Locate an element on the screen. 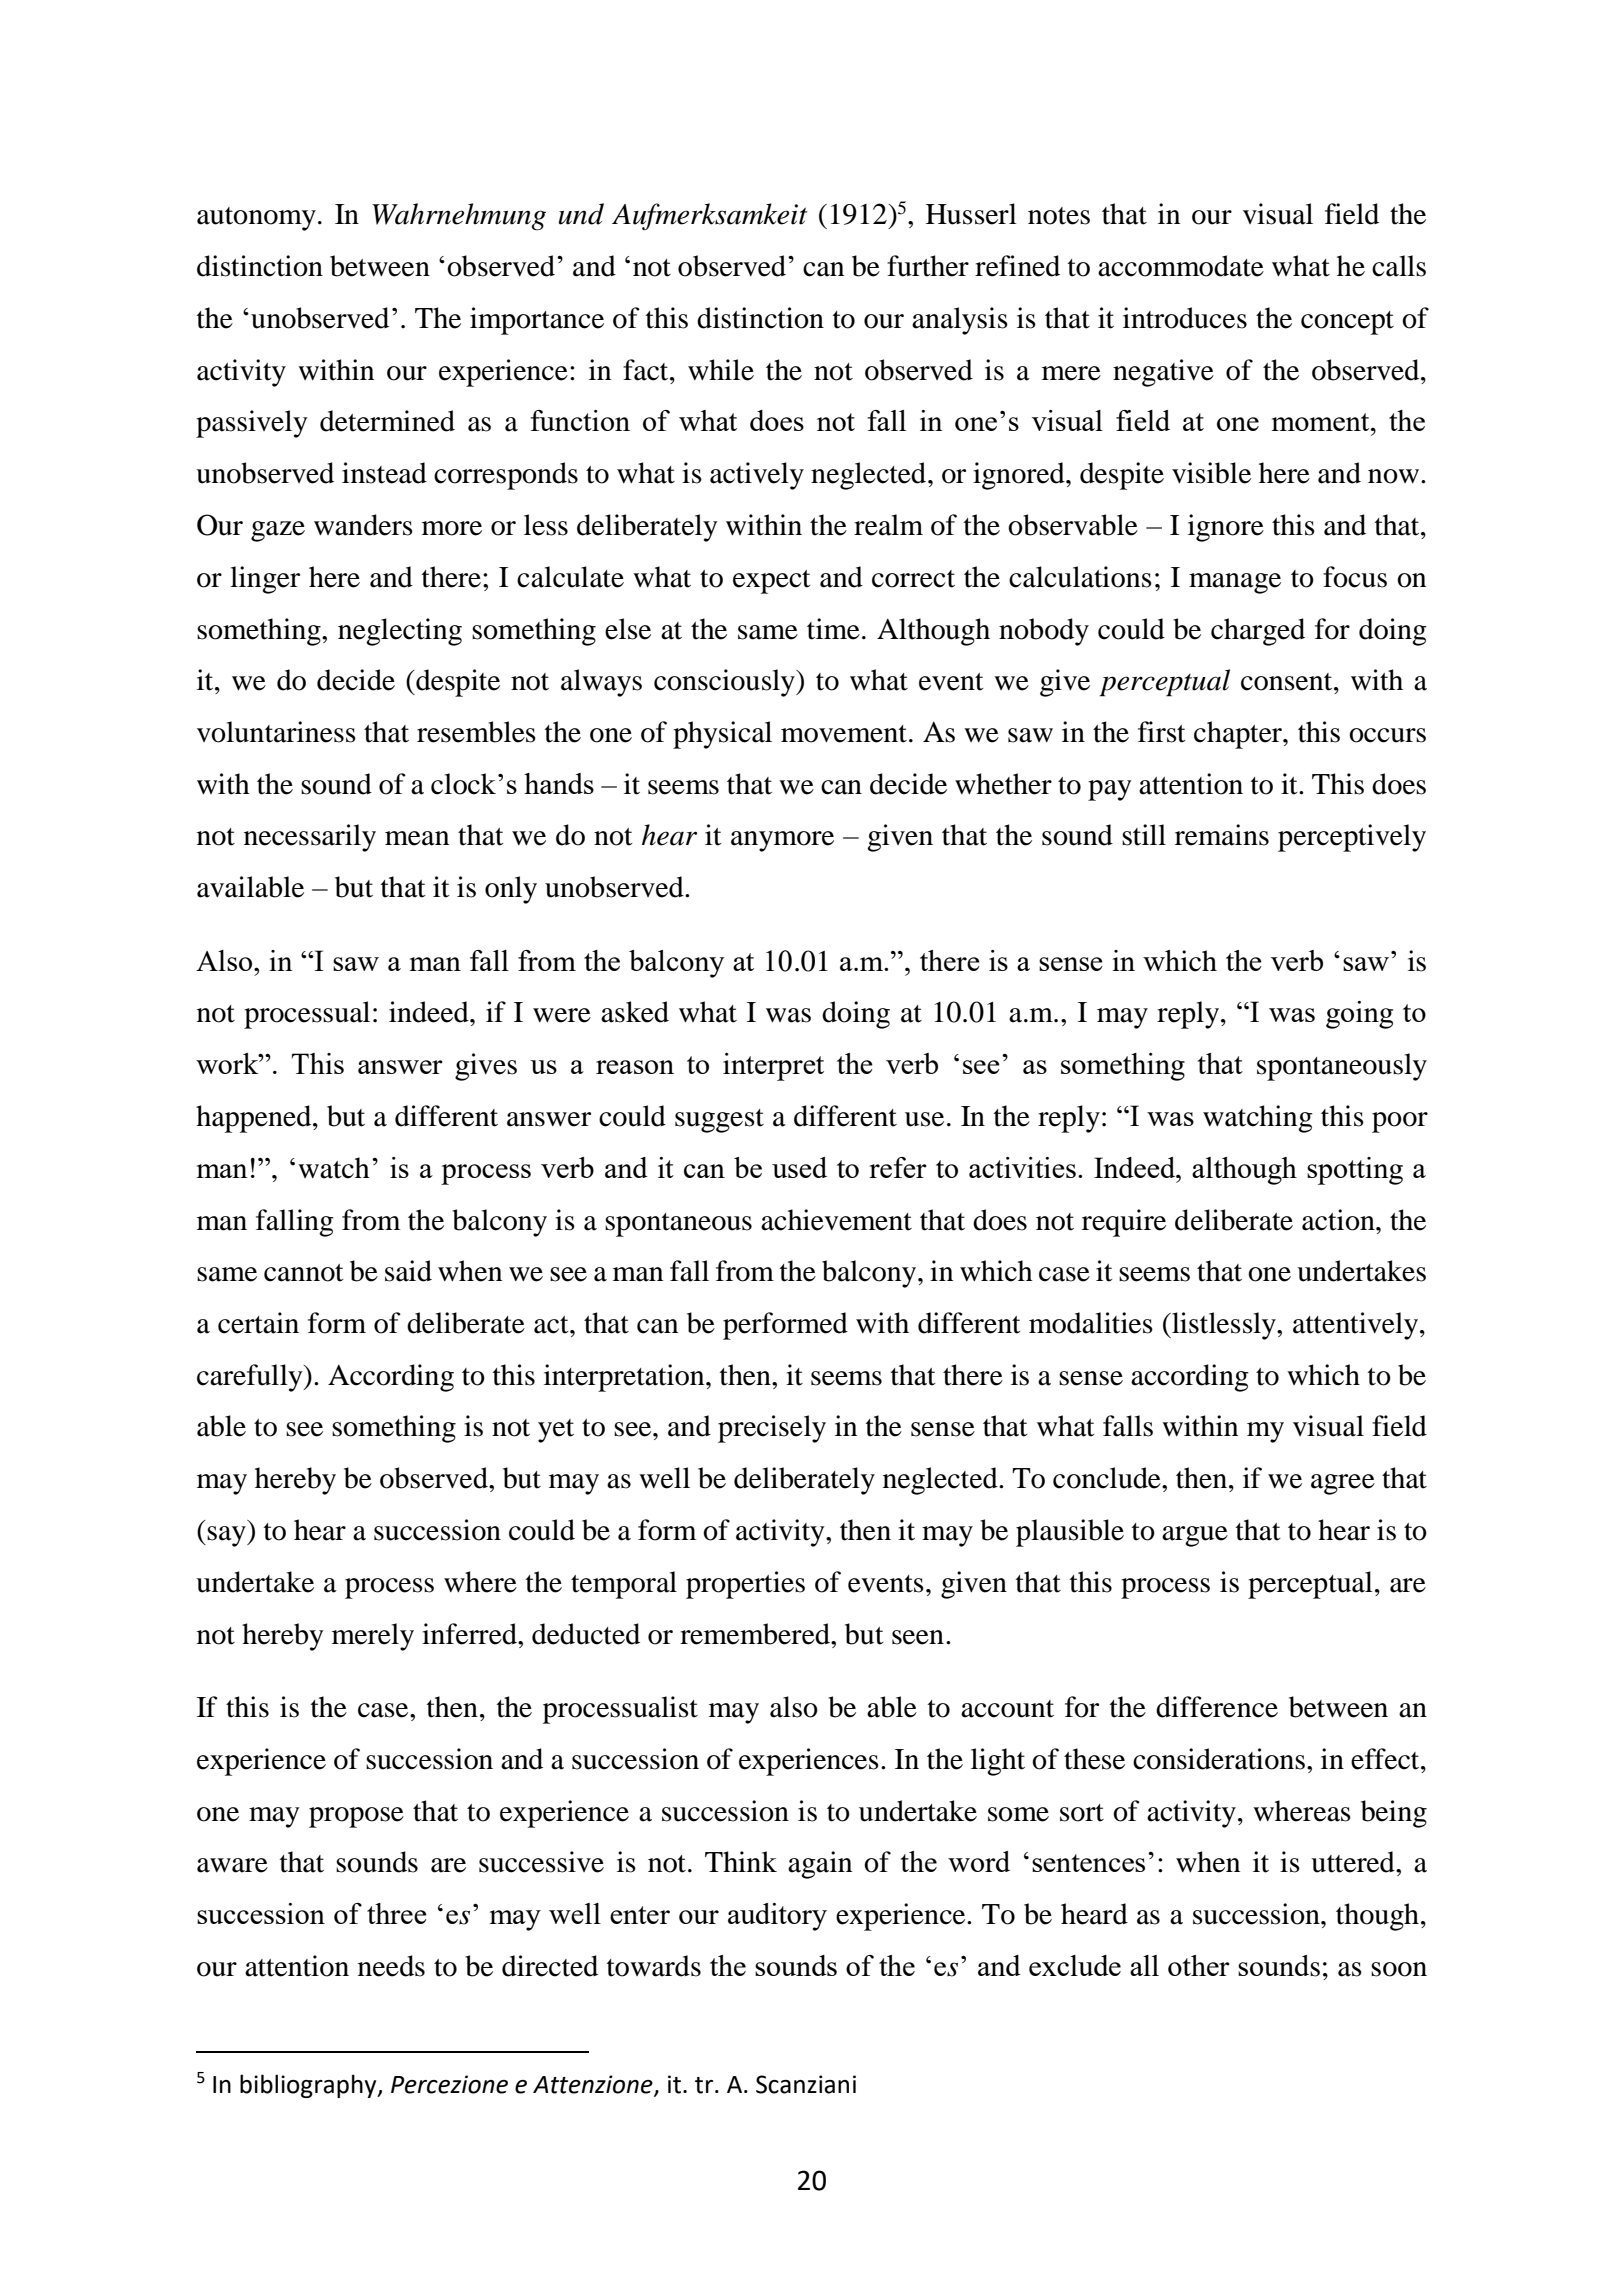 The height and width of the screenshot is (2296, 1623). further is located at coordinates (928, 266).
